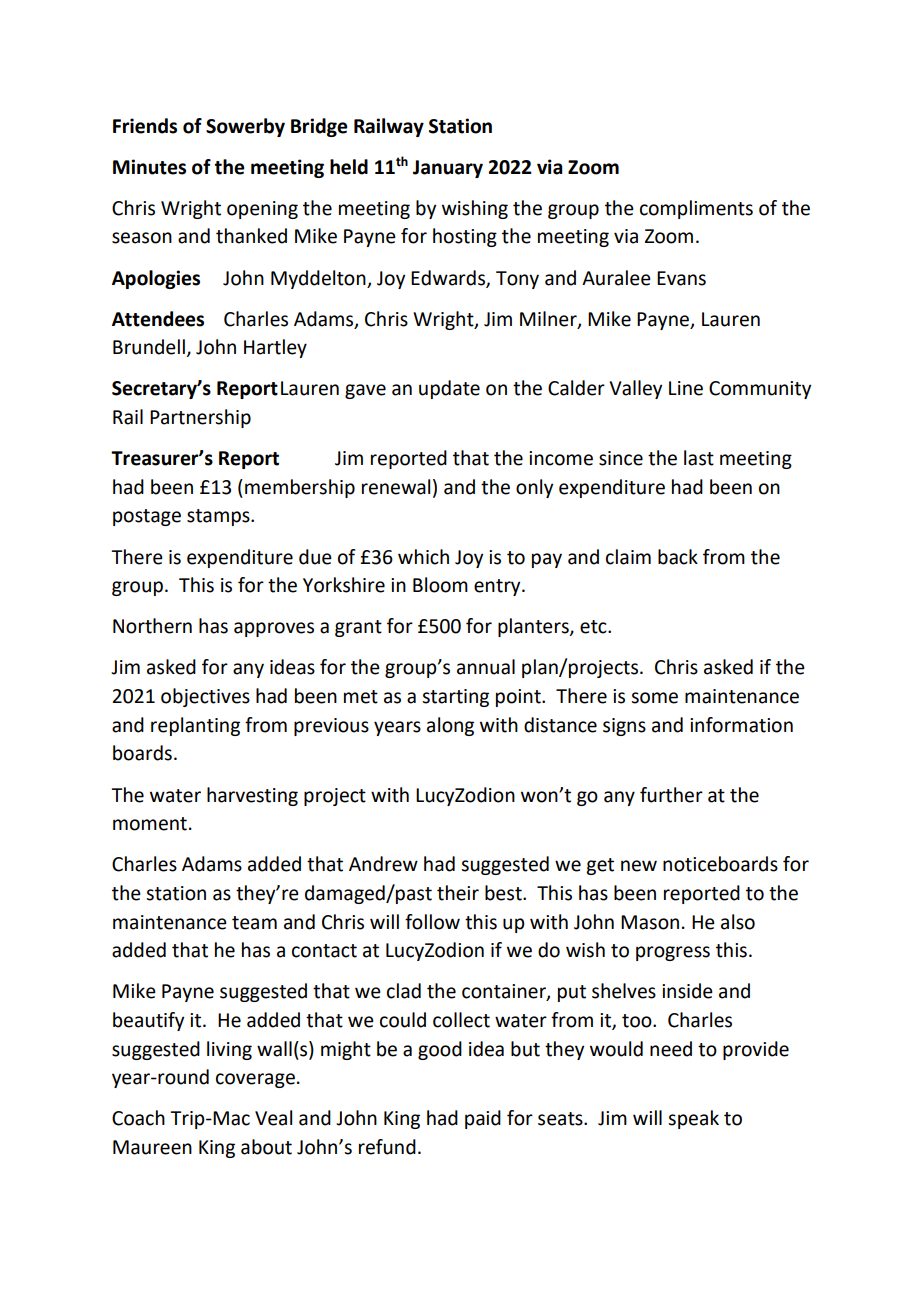 Image resolution: width=924 pixels, height=1308 pixels. I want to click on January, so click(448, 169).
